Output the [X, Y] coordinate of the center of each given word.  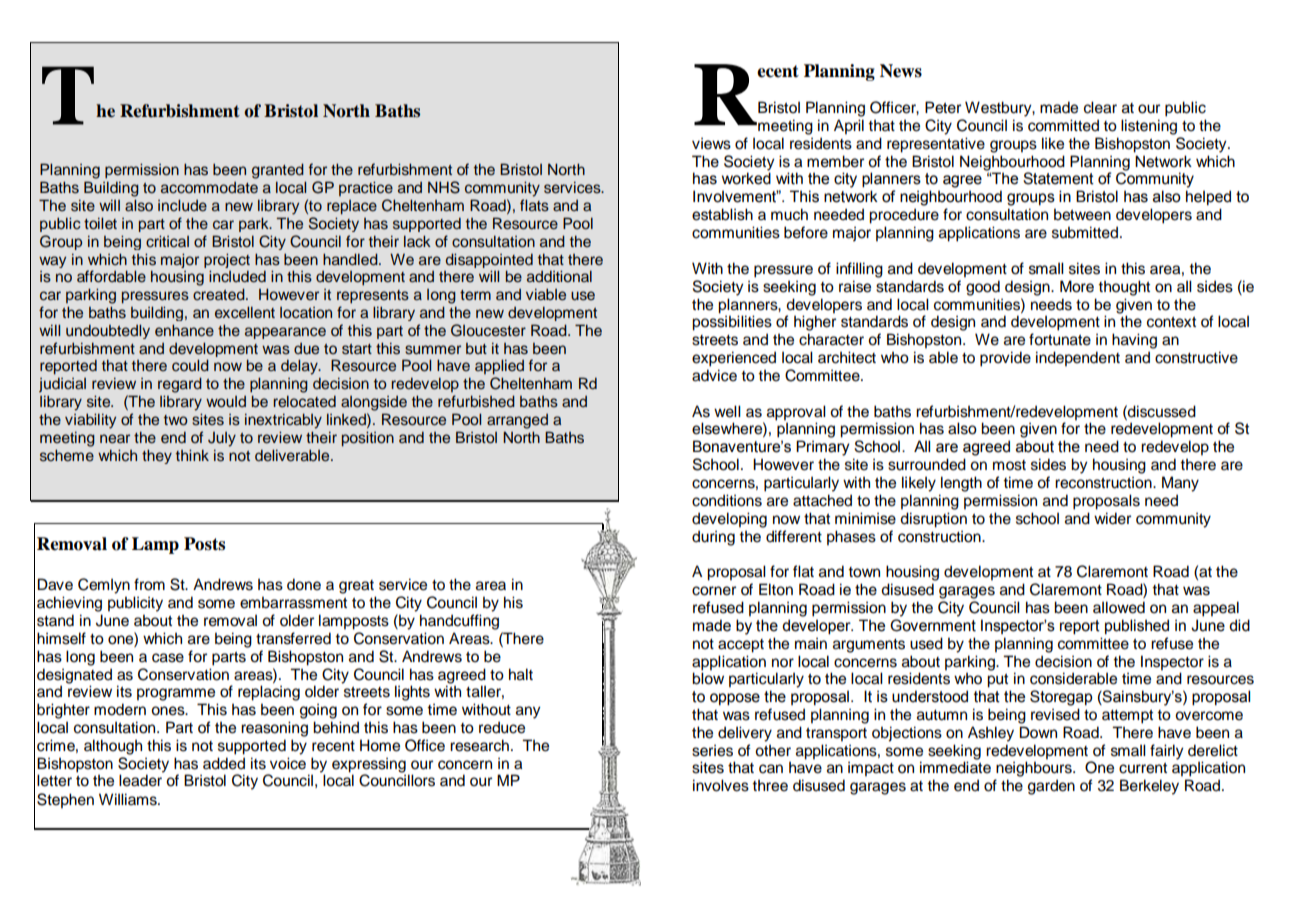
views [711, 143]
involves [721, 785]
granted [278, 171]
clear [1100, 107]
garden [1051, 787]
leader [140, 780]
